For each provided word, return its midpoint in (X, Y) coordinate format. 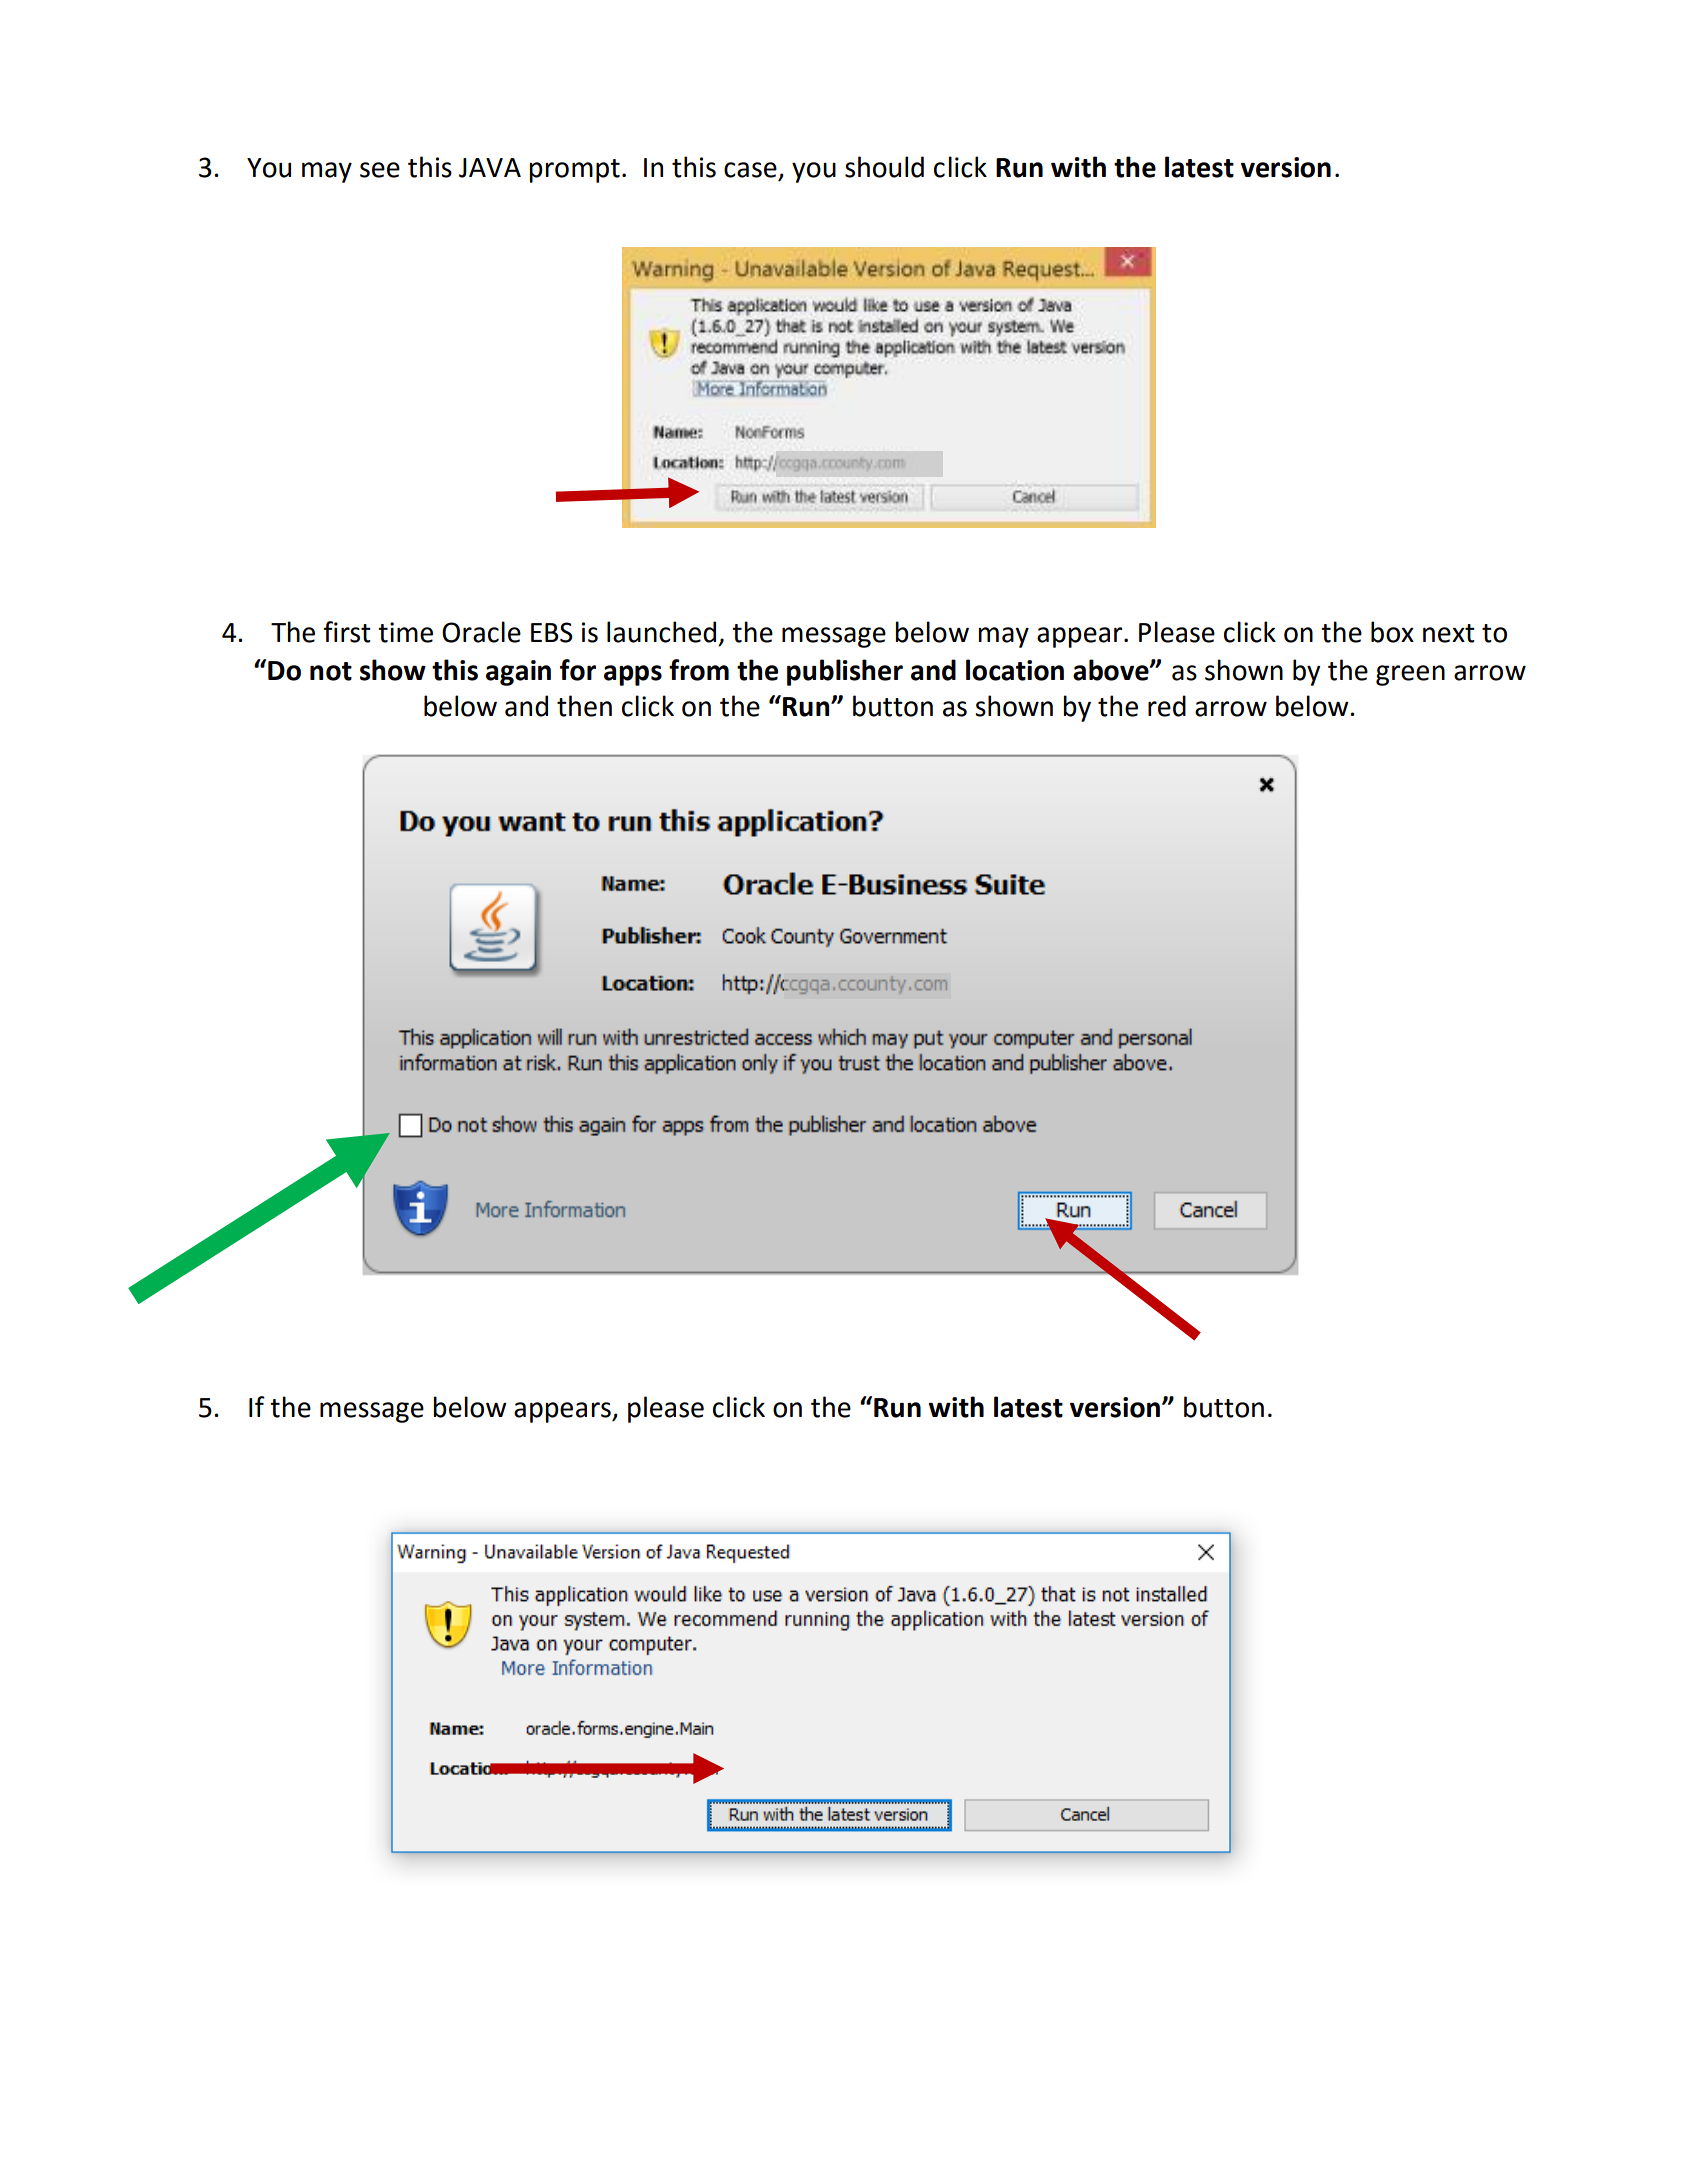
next (1449, 633)
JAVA (490, 168)
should (884, 167)
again (518, 673)
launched (661, 632)
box (1392, 632)
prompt (574, 171)
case (750, 170)
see (380, 170)
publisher (845, 672)
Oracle (481, 632)
